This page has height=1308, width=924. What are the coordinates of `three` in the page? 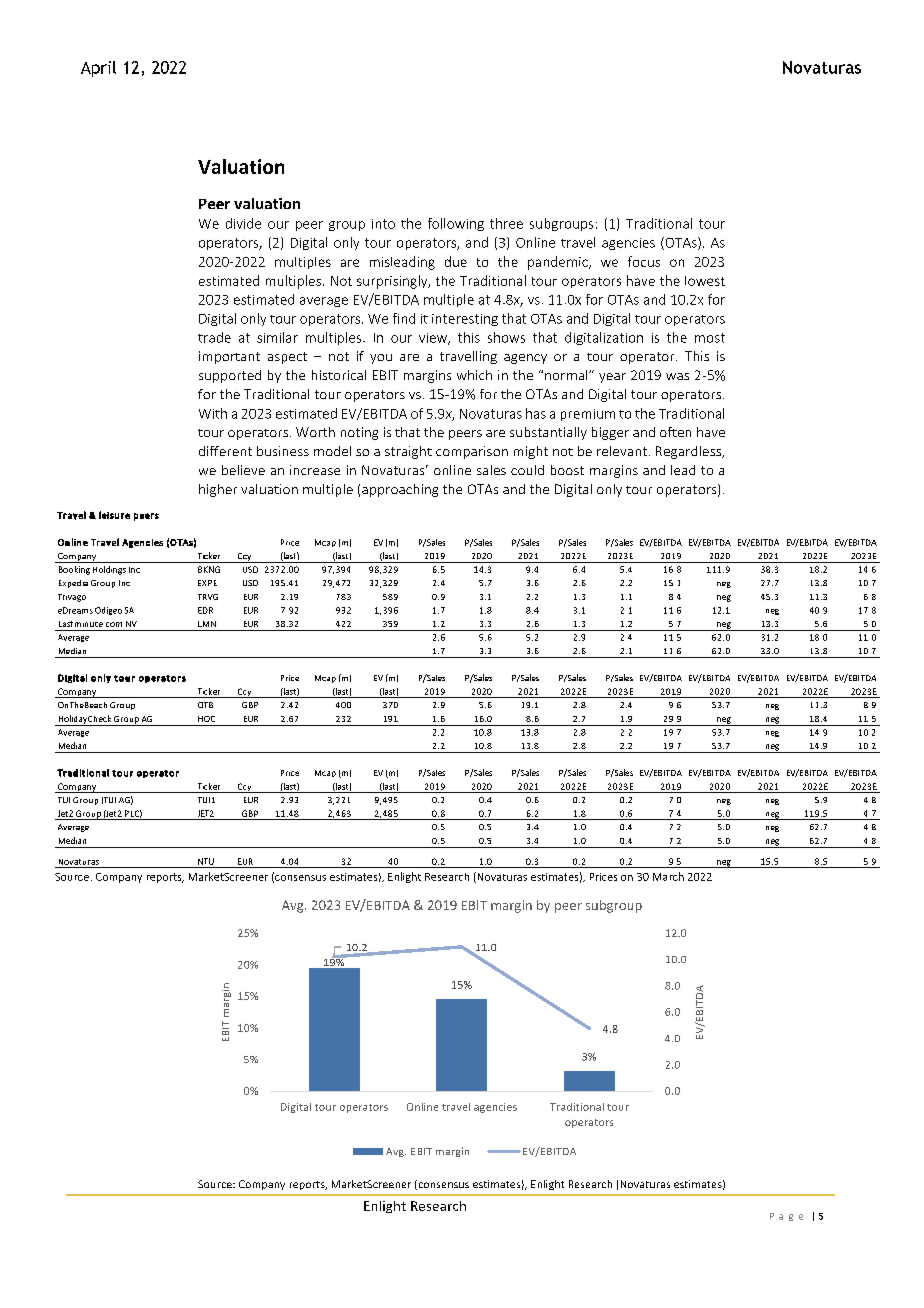 It's located at (506, 223).
